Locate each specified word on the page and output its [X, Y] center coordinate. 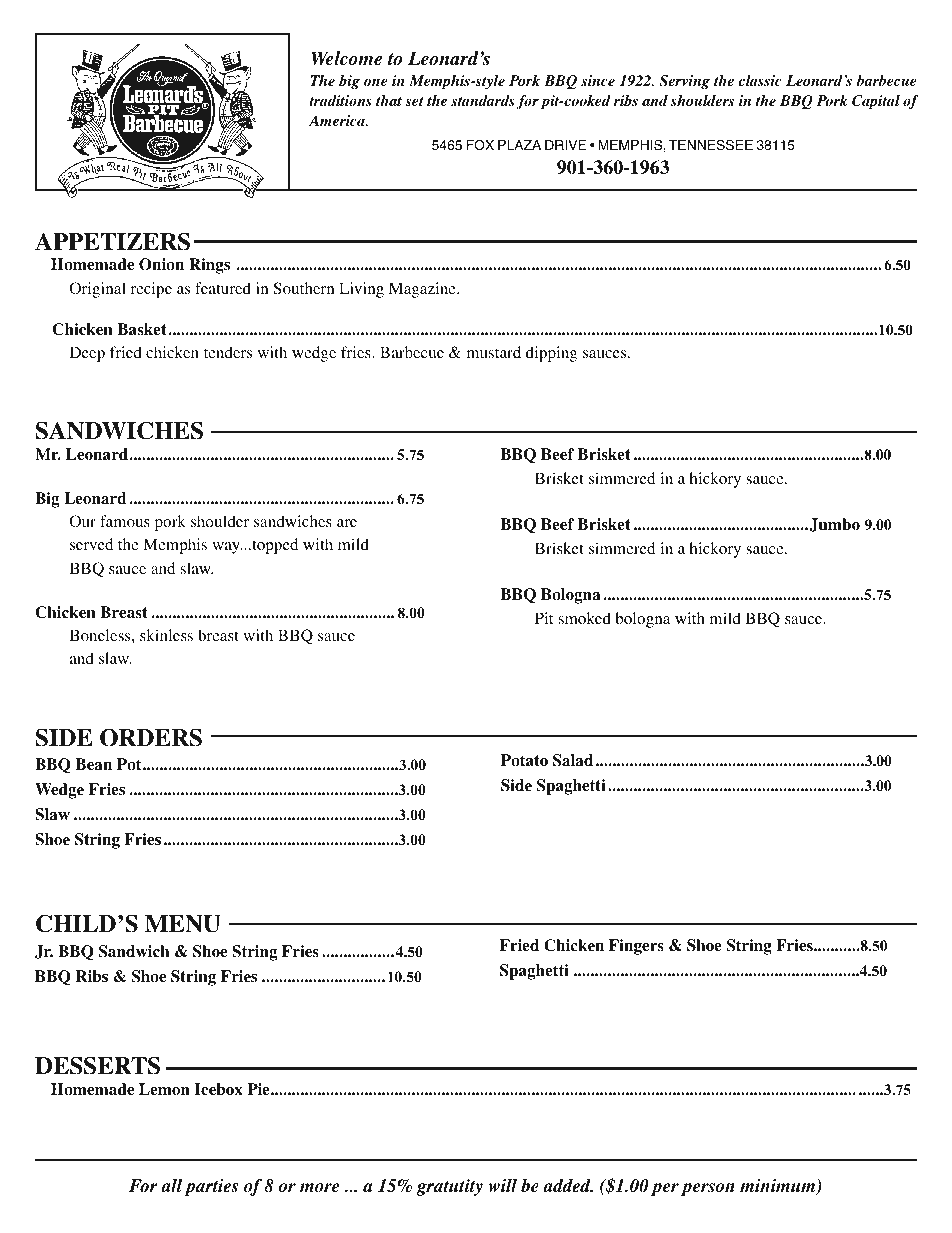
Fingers [636, 947]
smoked [585, 618]
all [171, 1185]
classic [760, 80]
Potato [524, 760]
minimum [779, 1187]
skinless [166, 635]
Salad [573, 760]
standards [483, 100]
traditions [340, 100]
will [503, 1185]
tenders [228, 352]
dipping [551, 354]
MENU [183, 924]
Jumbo [833, 525]
